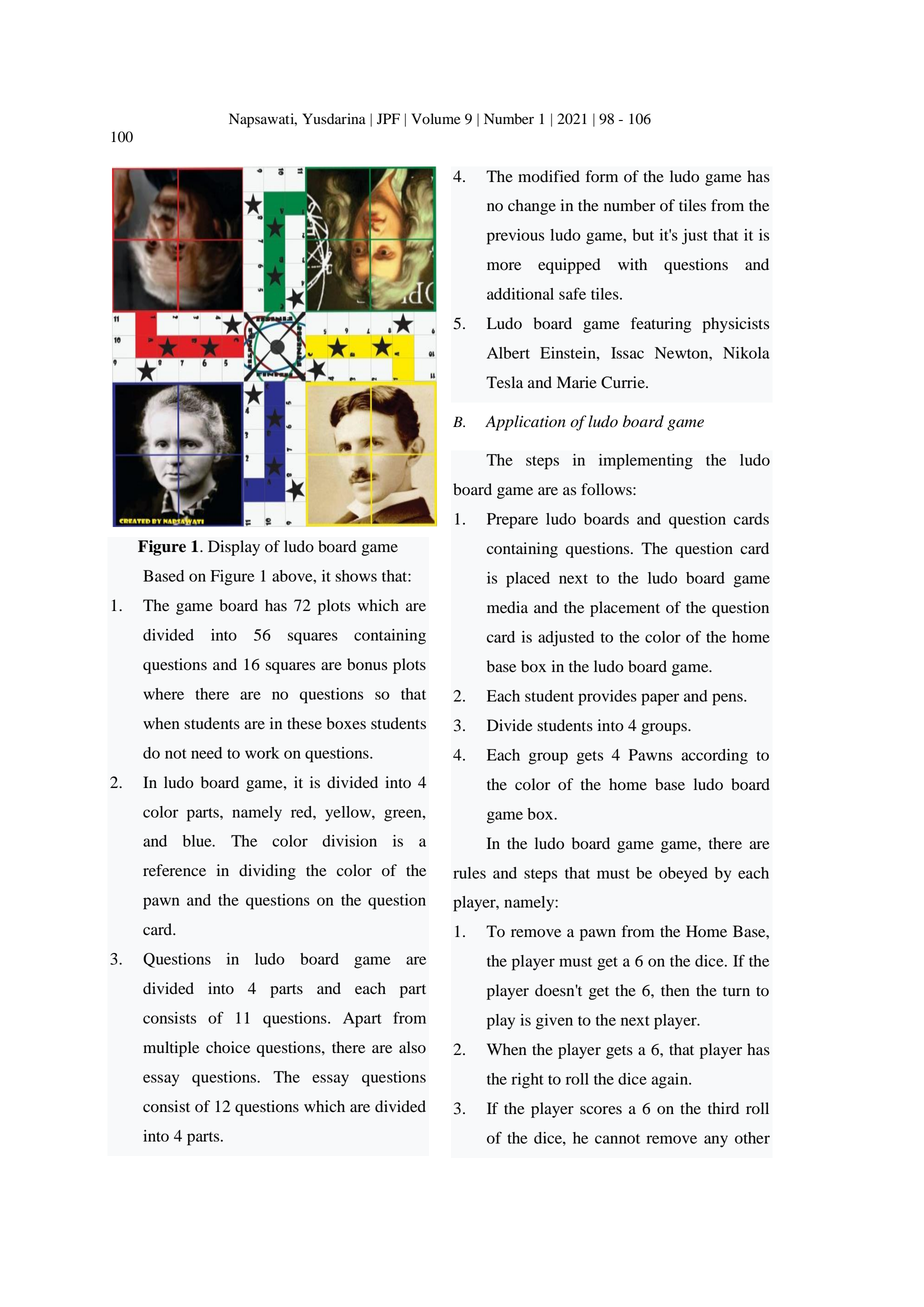  Describe the element at coordinates (356, 576) in the image. I see `shows` at that location.
